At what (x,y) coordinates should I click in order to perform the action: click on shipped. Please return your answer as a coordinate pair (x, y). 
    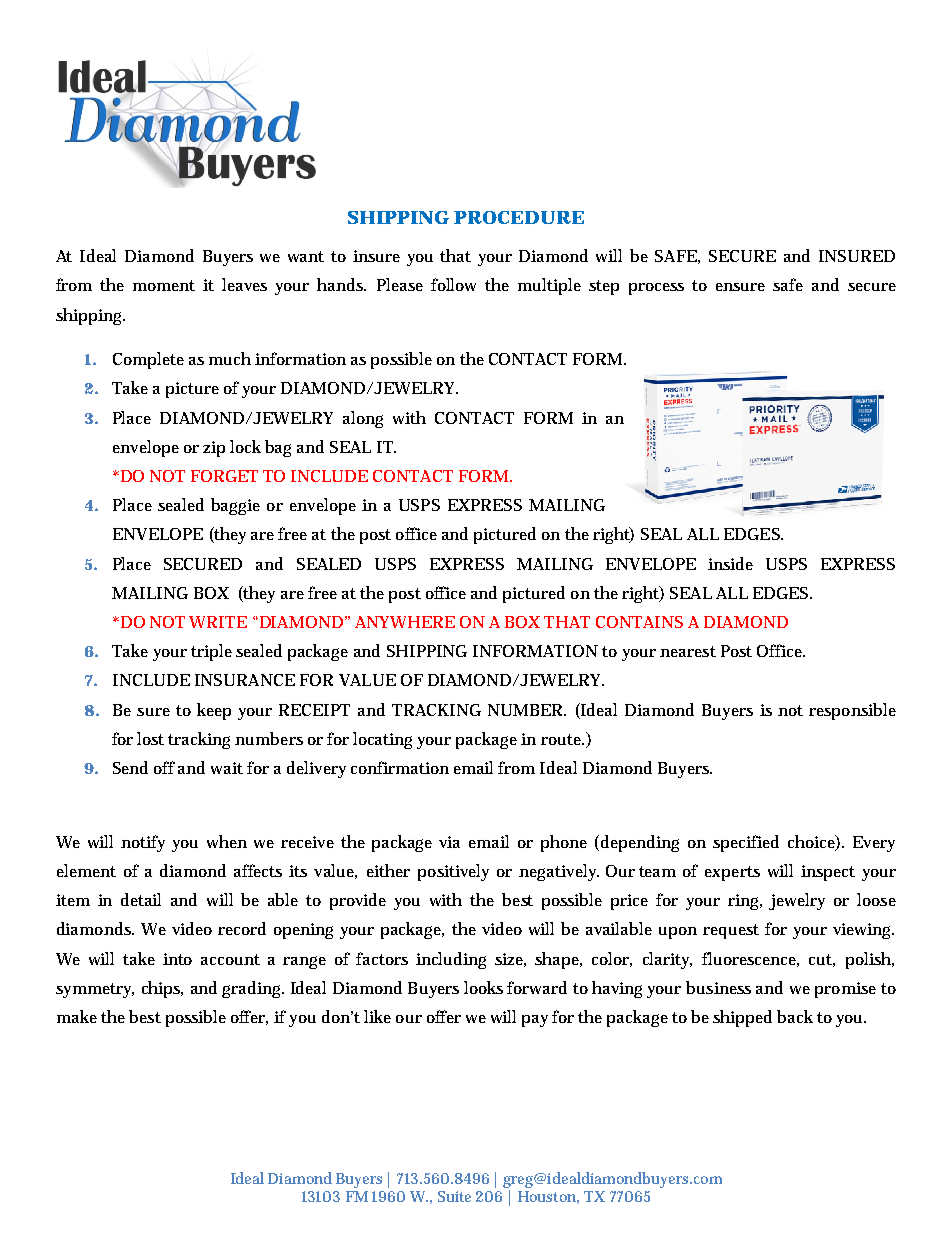
    Looking at the image, I should click on (742, 1018).
